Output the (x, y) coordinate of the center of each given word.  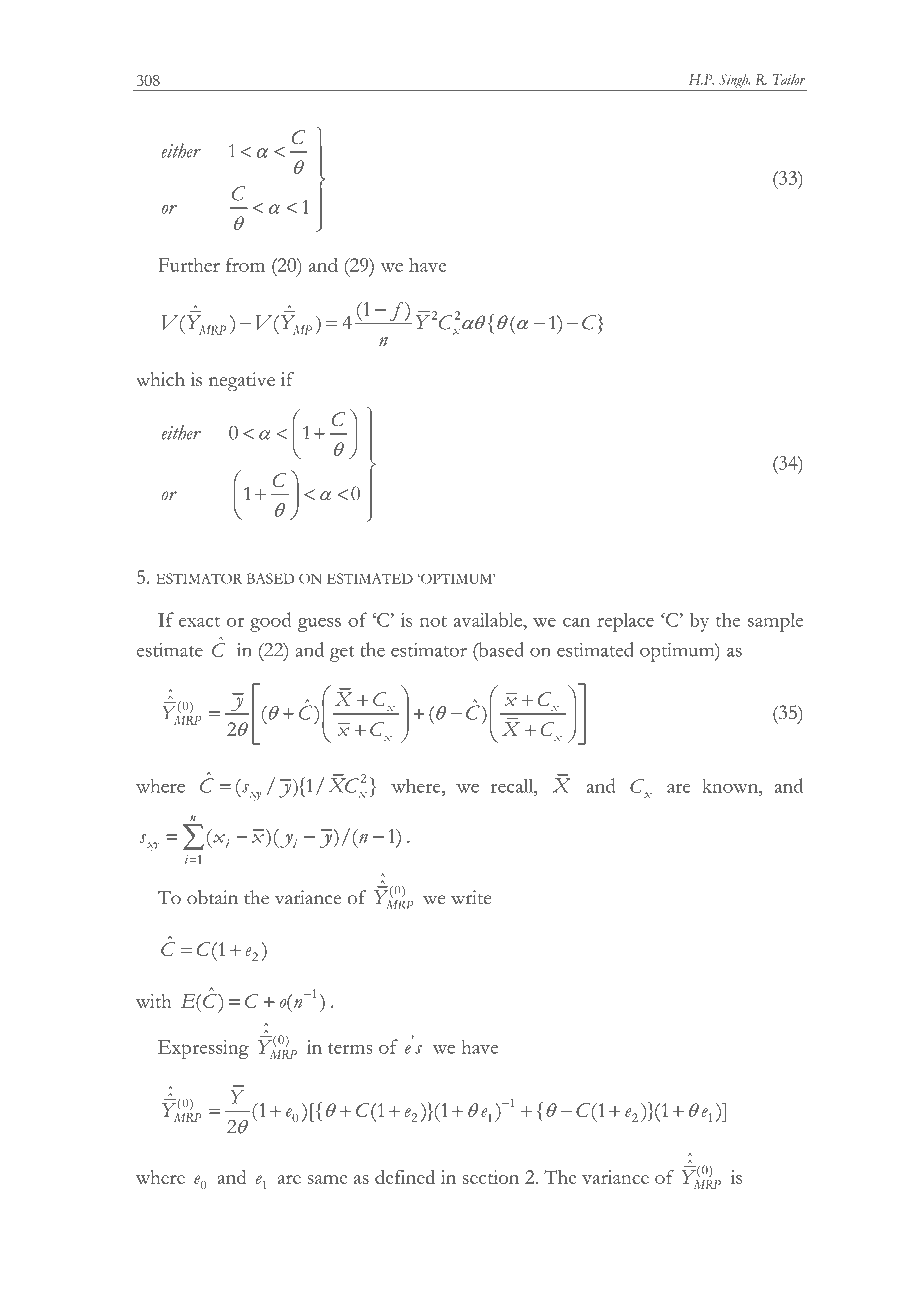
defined (405, 1177)
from (245, 264)
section (491, 1177)
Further (189, 265)
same (327, 1179)
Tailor (789, 79)
